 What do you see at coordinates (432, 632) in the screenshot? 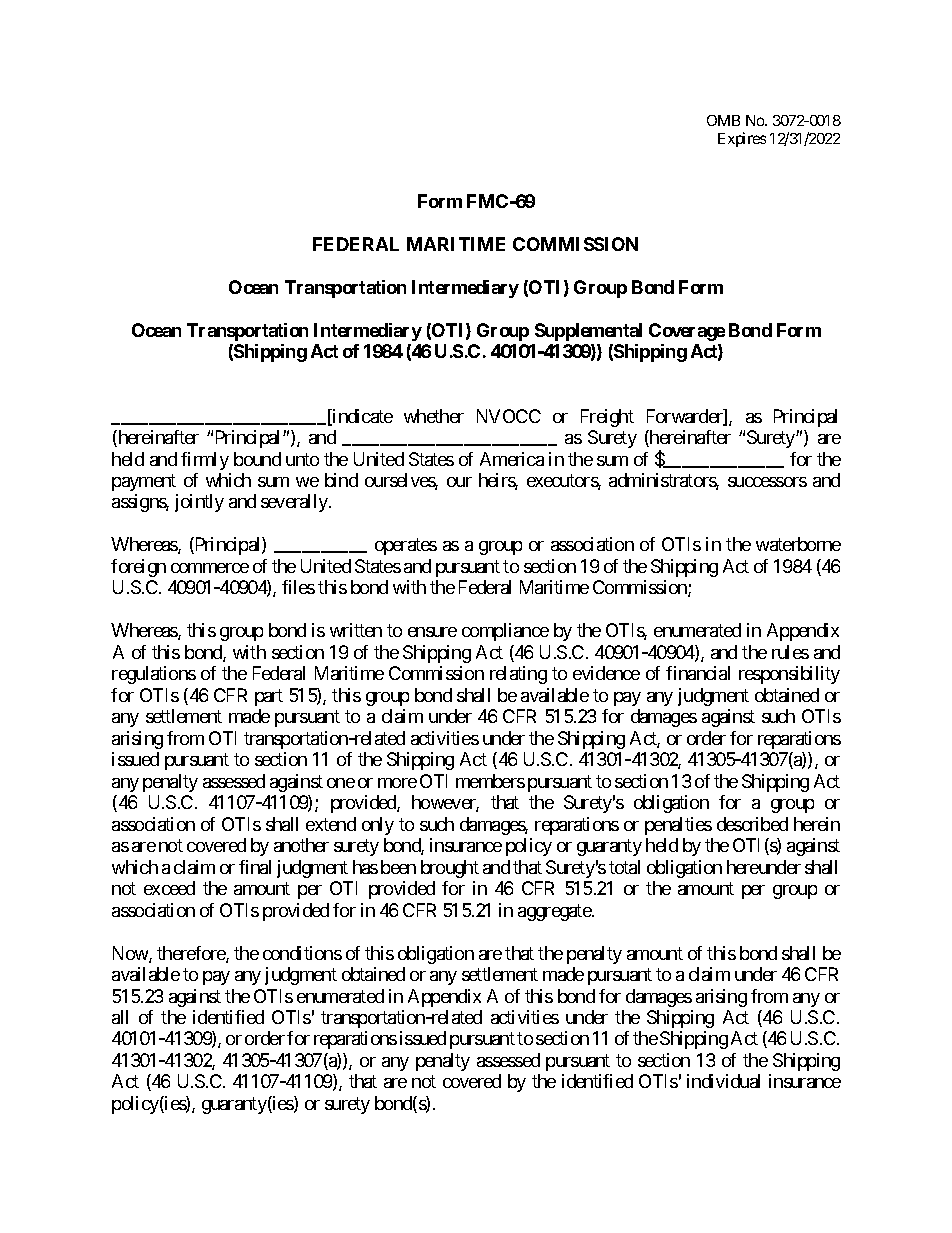
I see `ensure` at bounding box center [432, 632].
